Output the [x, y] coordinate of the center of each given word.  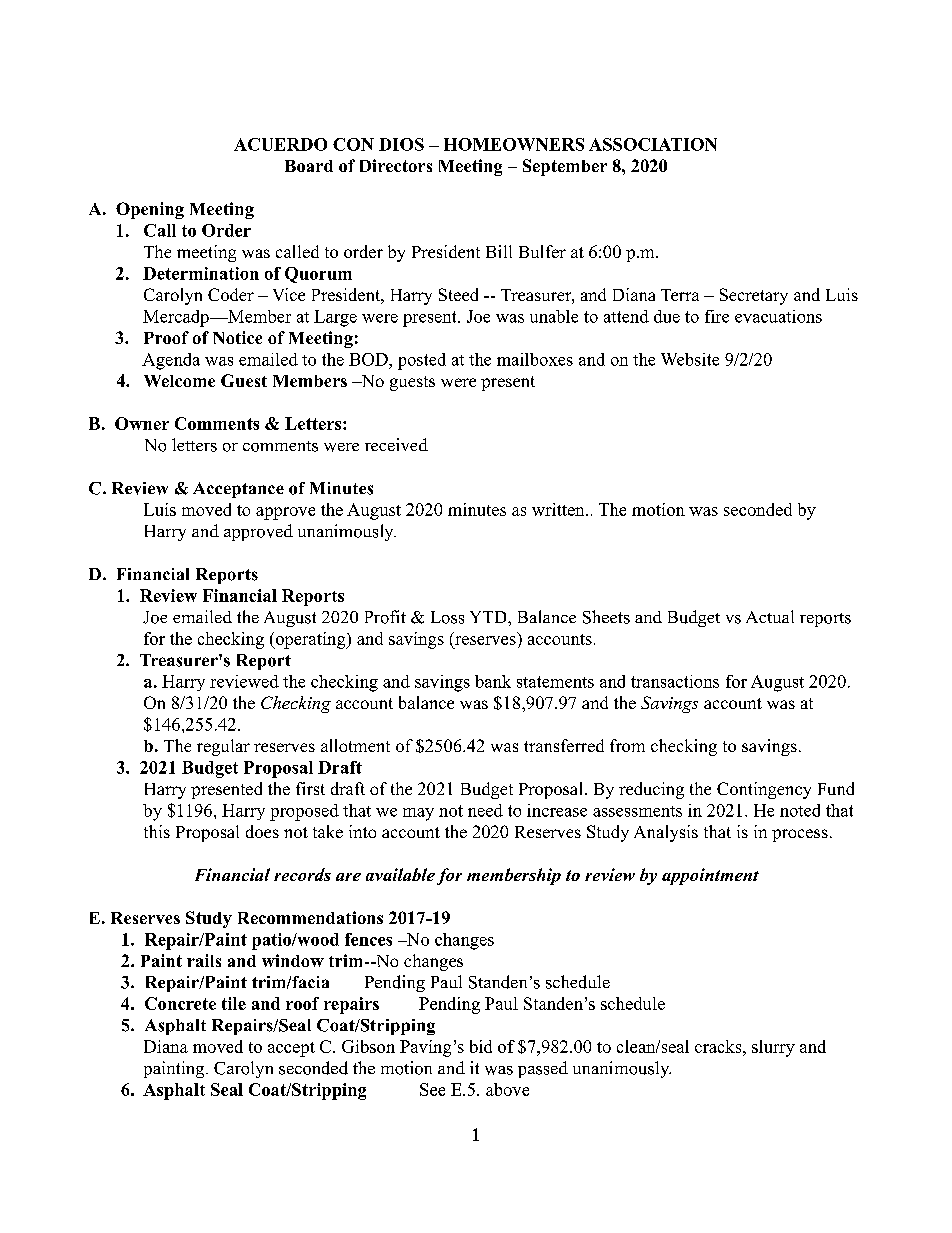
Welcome [179, 381]
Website [690, 359]
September [565, 167]
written [559, 509]
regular [223, 747]
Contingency [764, 790]
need [485, 810]
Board [309, 166]
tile [234, 1003]
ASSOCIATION [653, 144]
